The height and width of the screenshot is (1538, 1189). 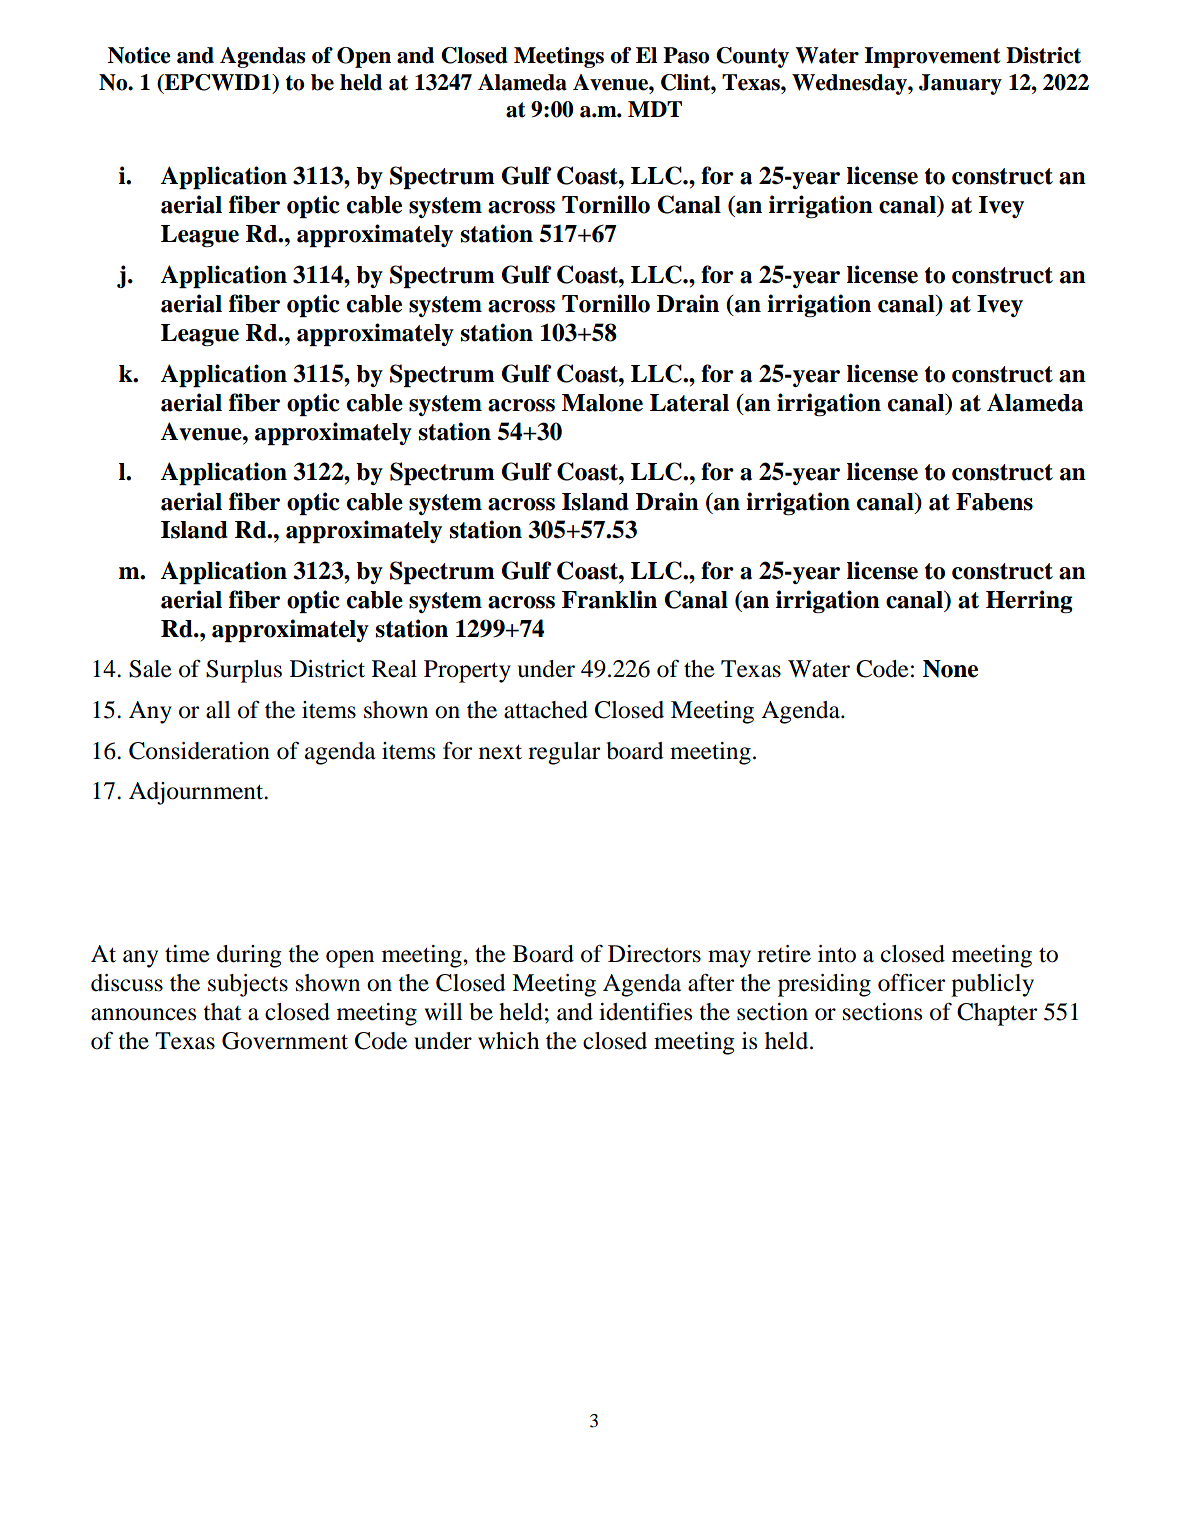 What do you see at coordinates (911, 983) in the screenshot?
I see `officer` at bounding box center [911, 983].
